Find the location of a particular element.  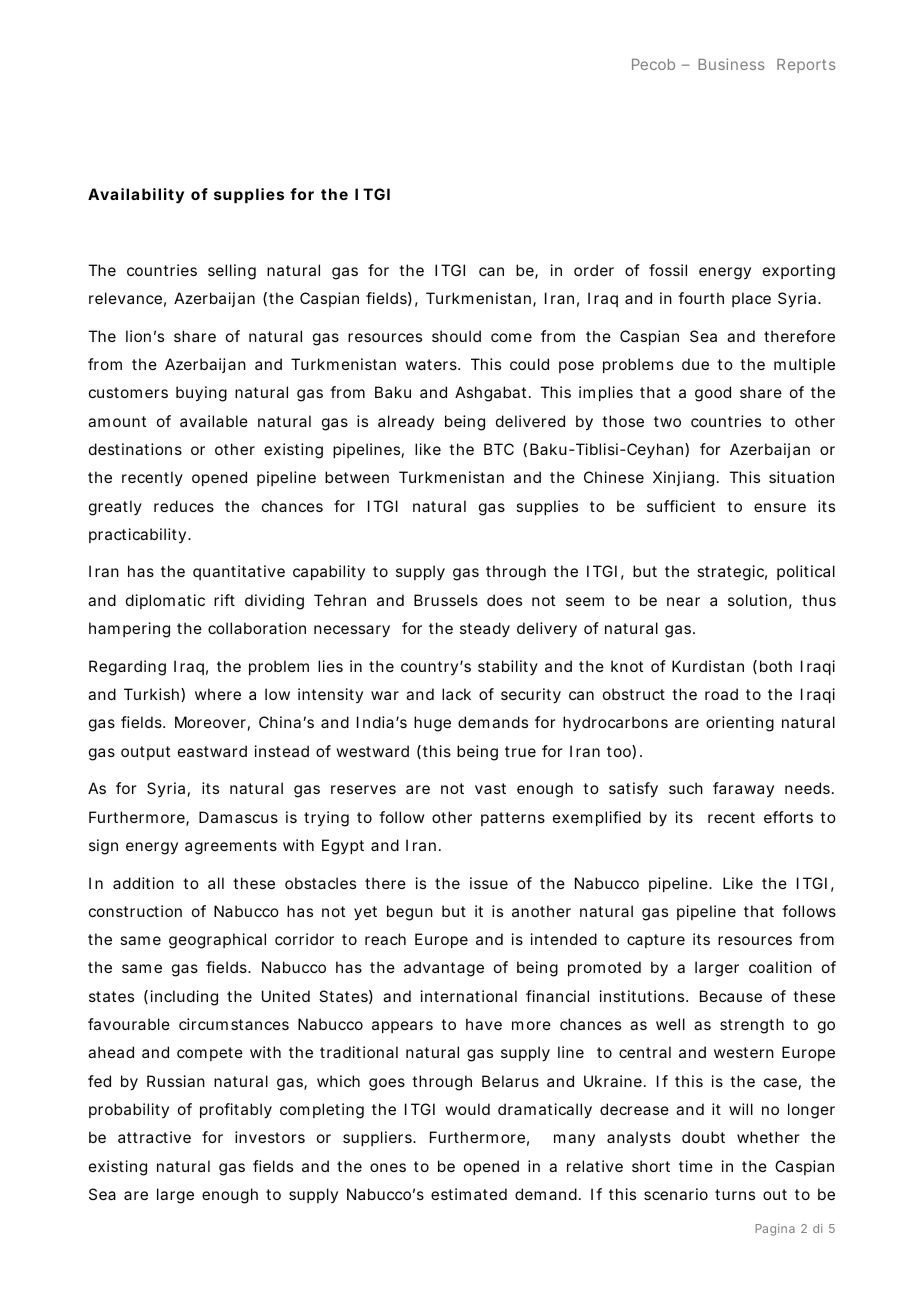

Availability is located at coordinates (136, 196).
